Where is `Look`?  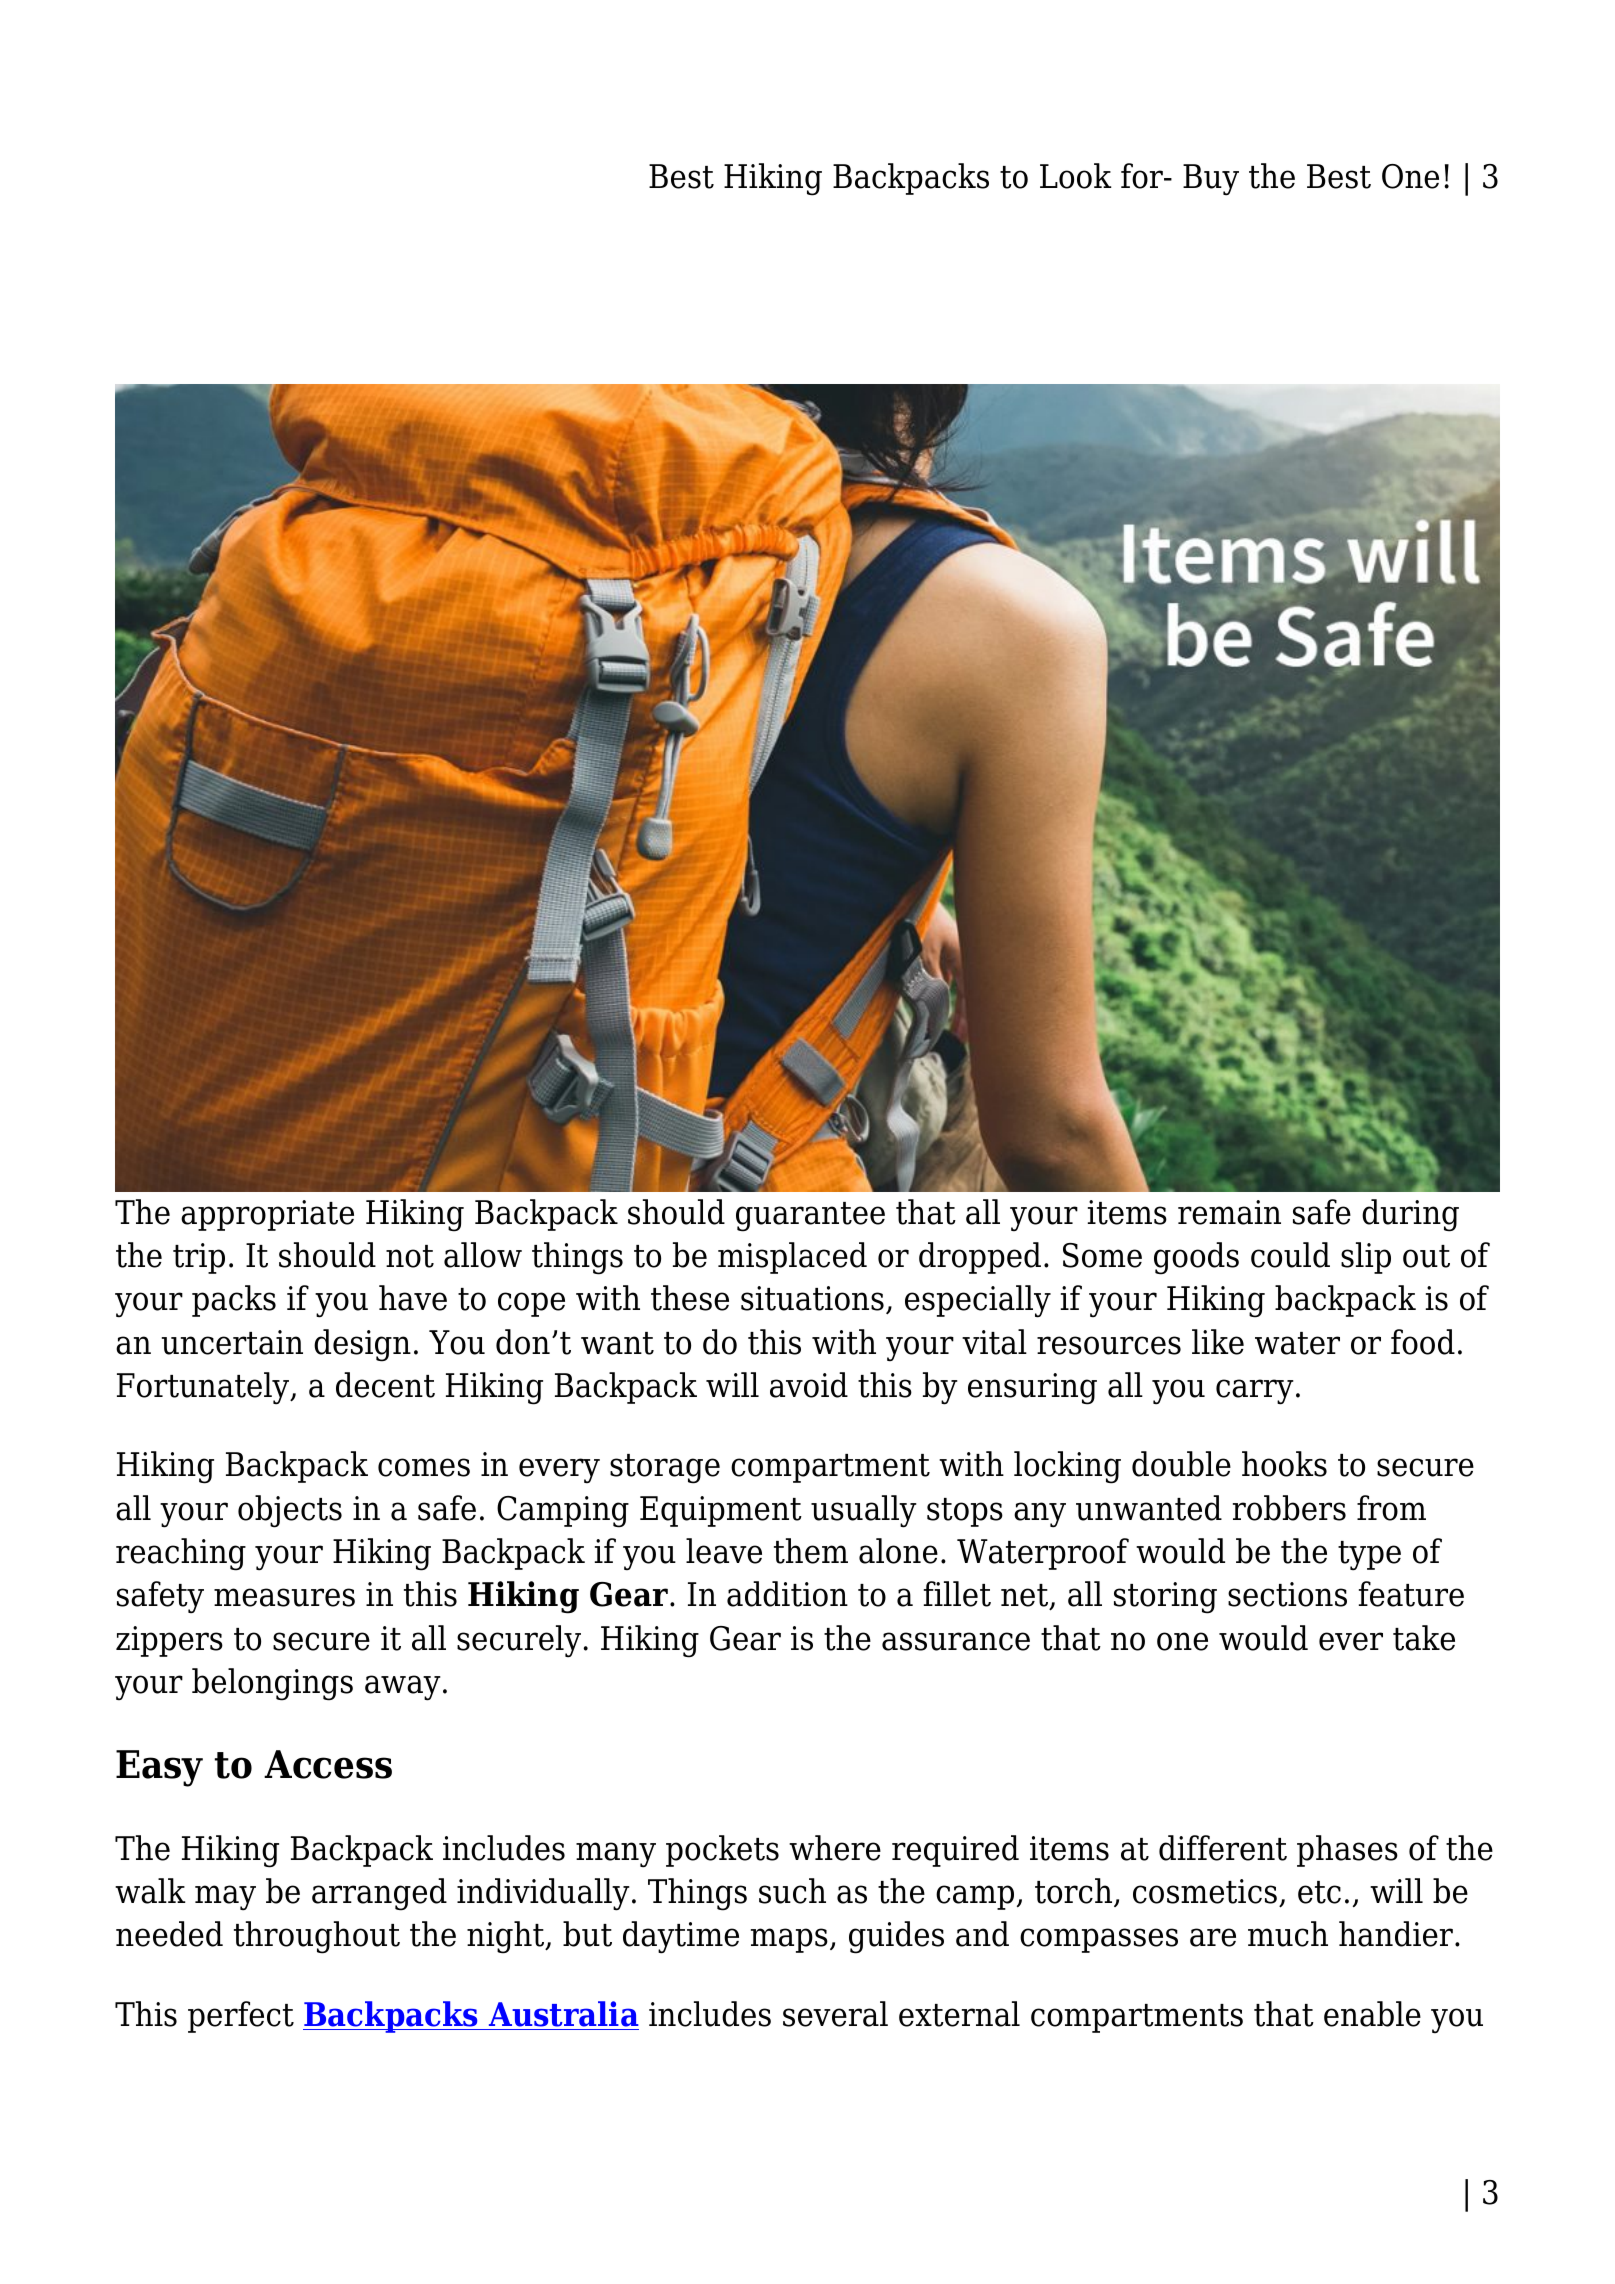
Look is located at coordinates (1076, 176).
